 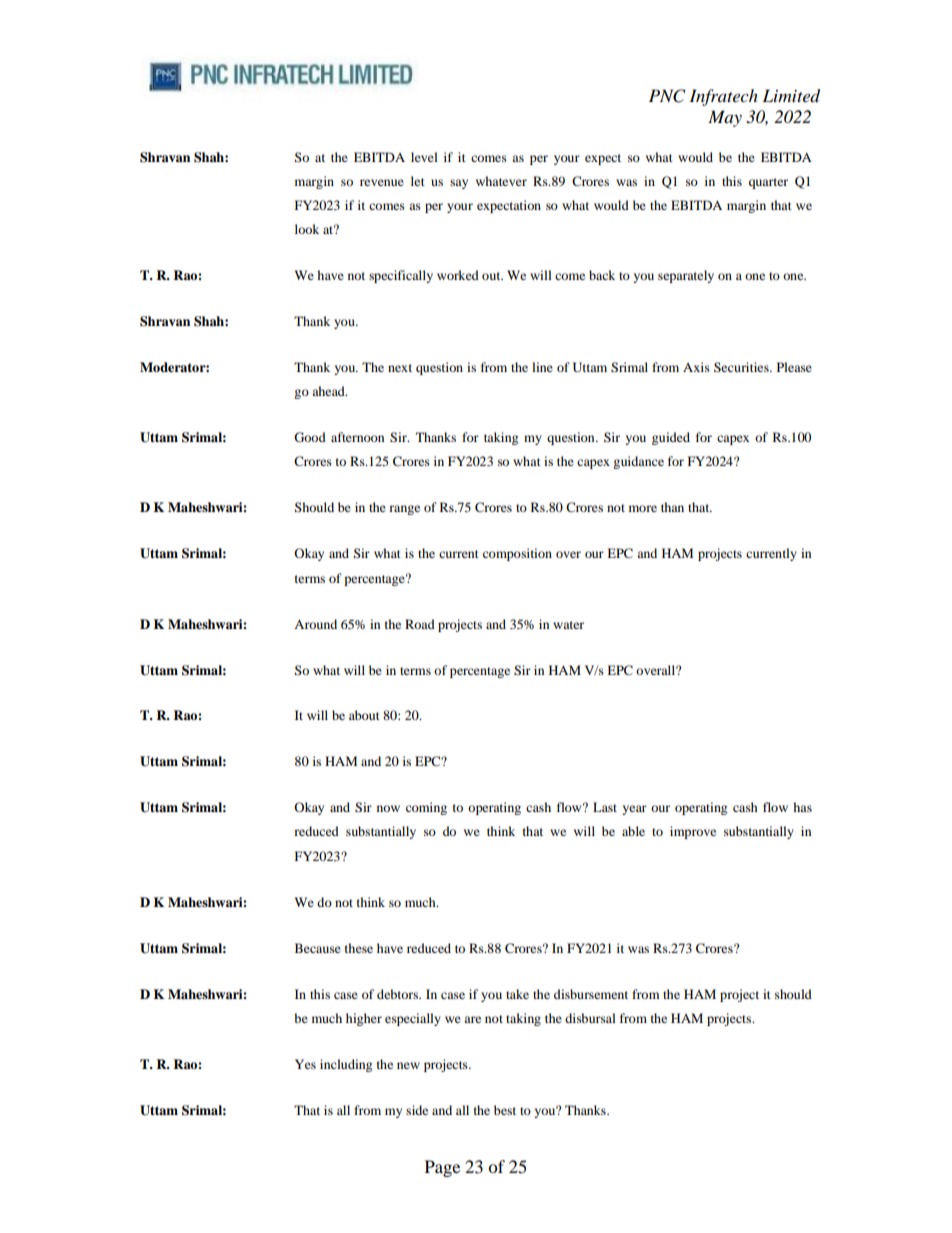 What do you see at coordinates (417, 1110) in the image?
I see `side` at bounding box center [417, 1110].
